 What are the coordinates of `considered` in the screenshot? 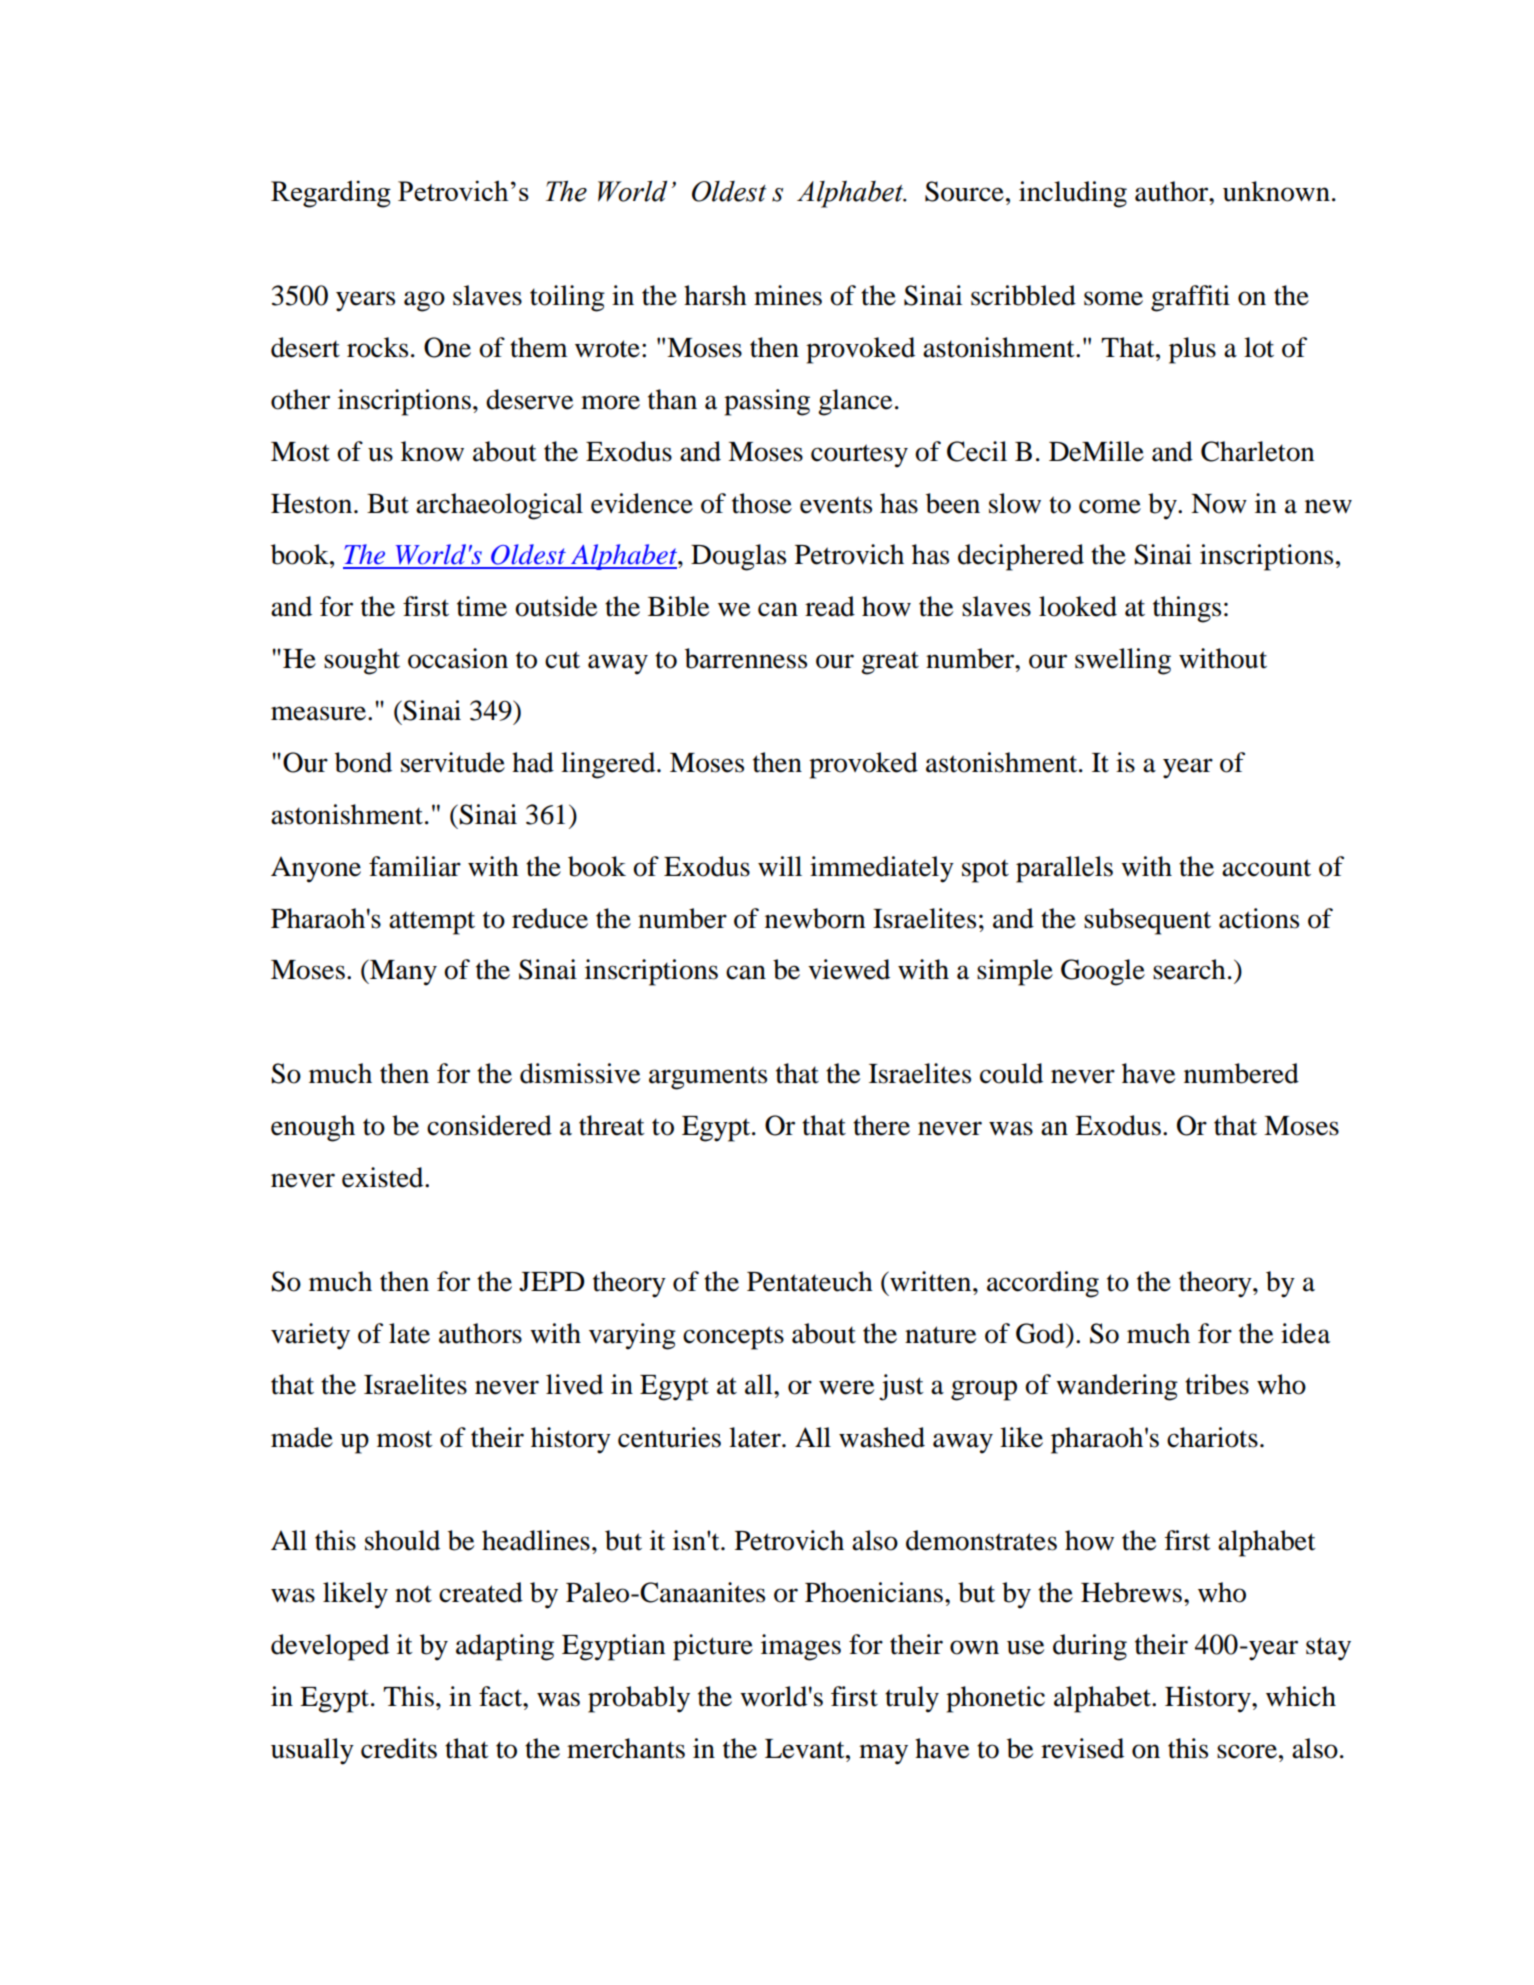 It's located at (489, 1125).
